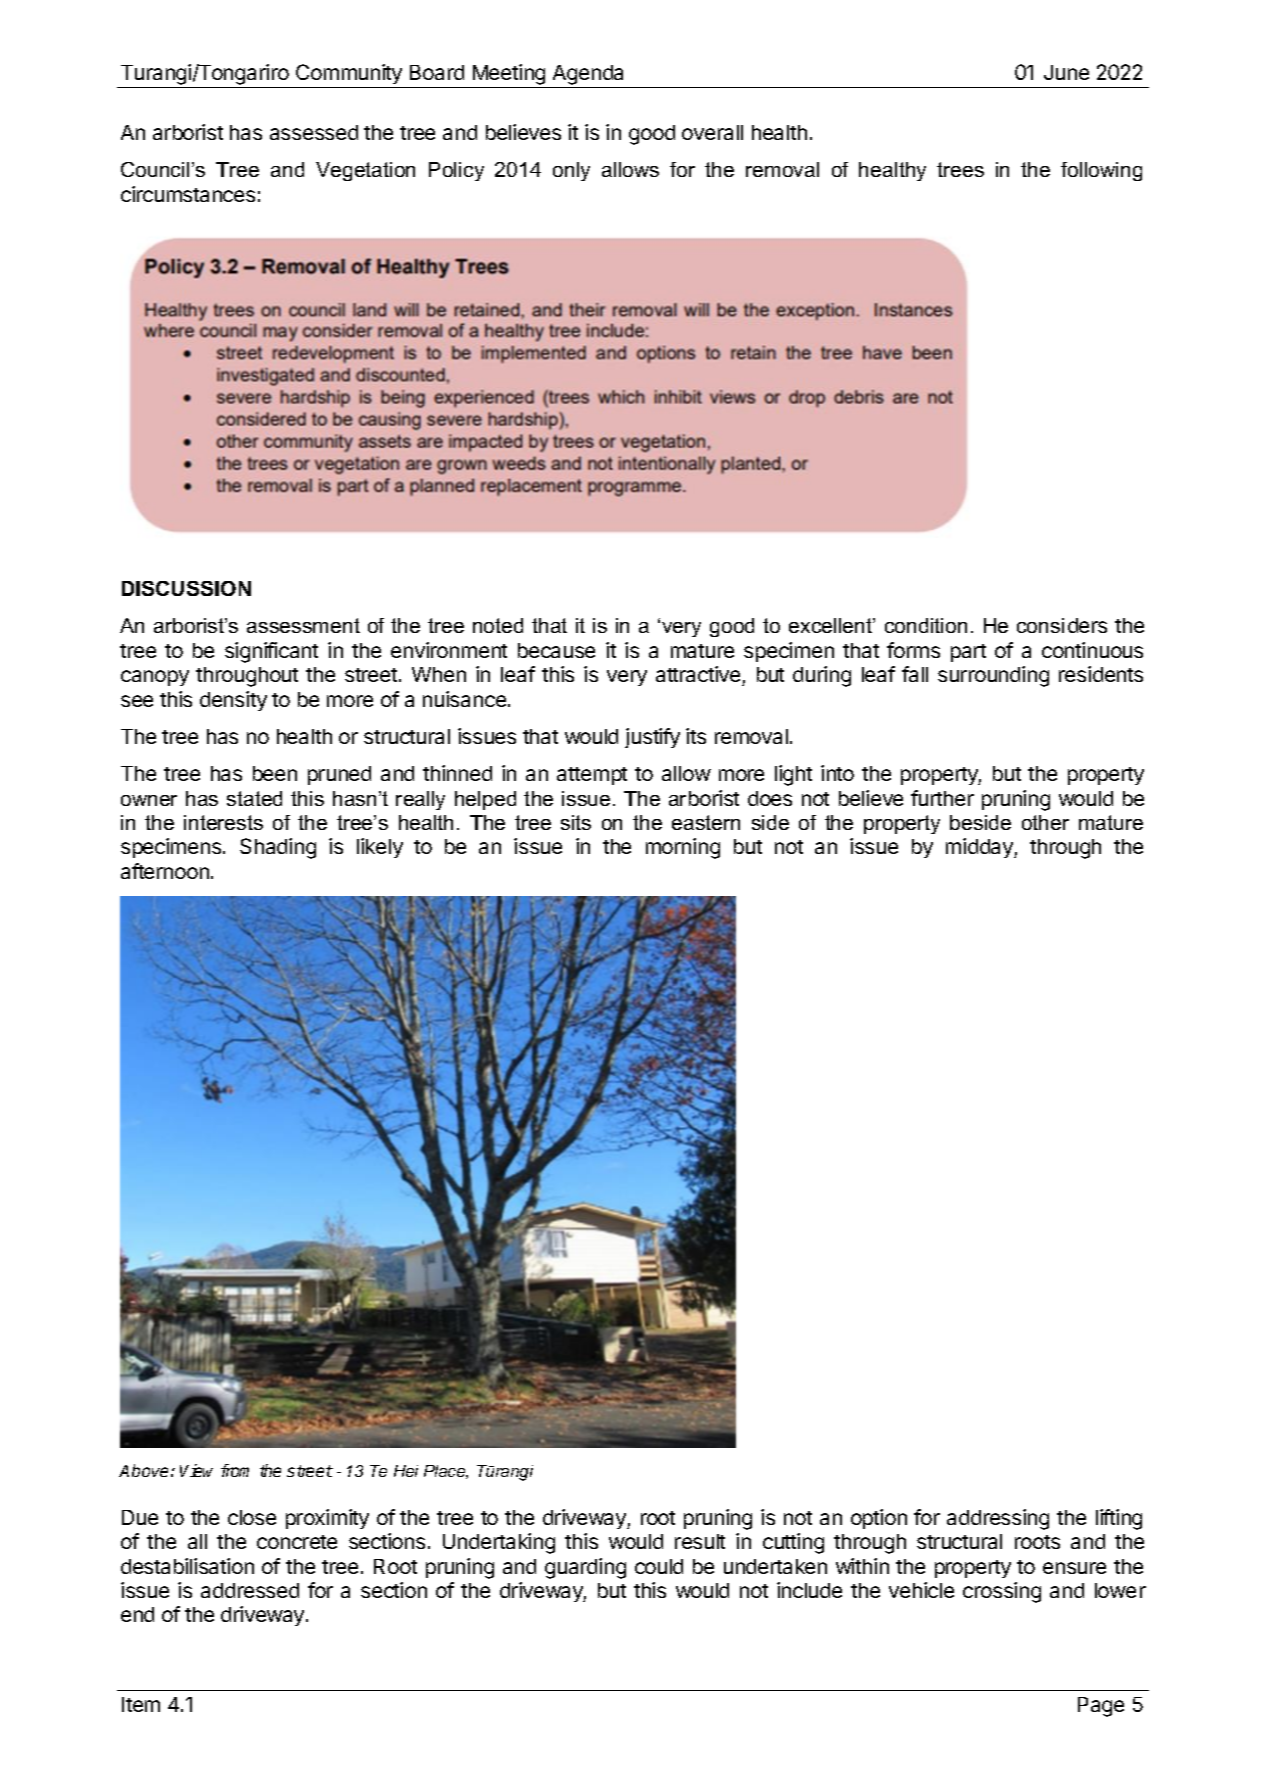  I want to click on significant, so click(271, 652).
